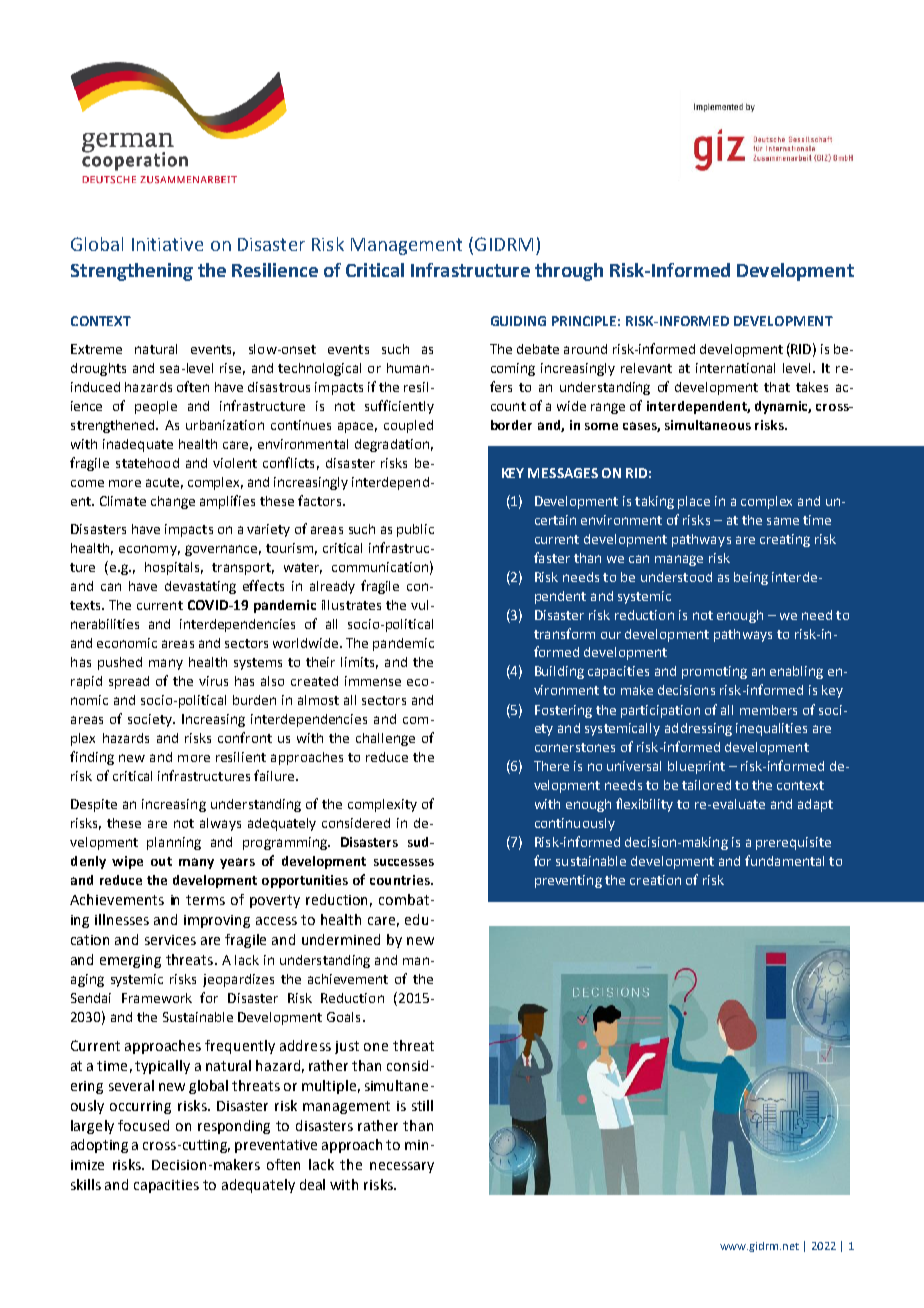 This screenshot has width=924, height=1308. What do you see at coordinates (200, 587) in the screenshot?
I see `devastating` at bounding box center [200, 587].
